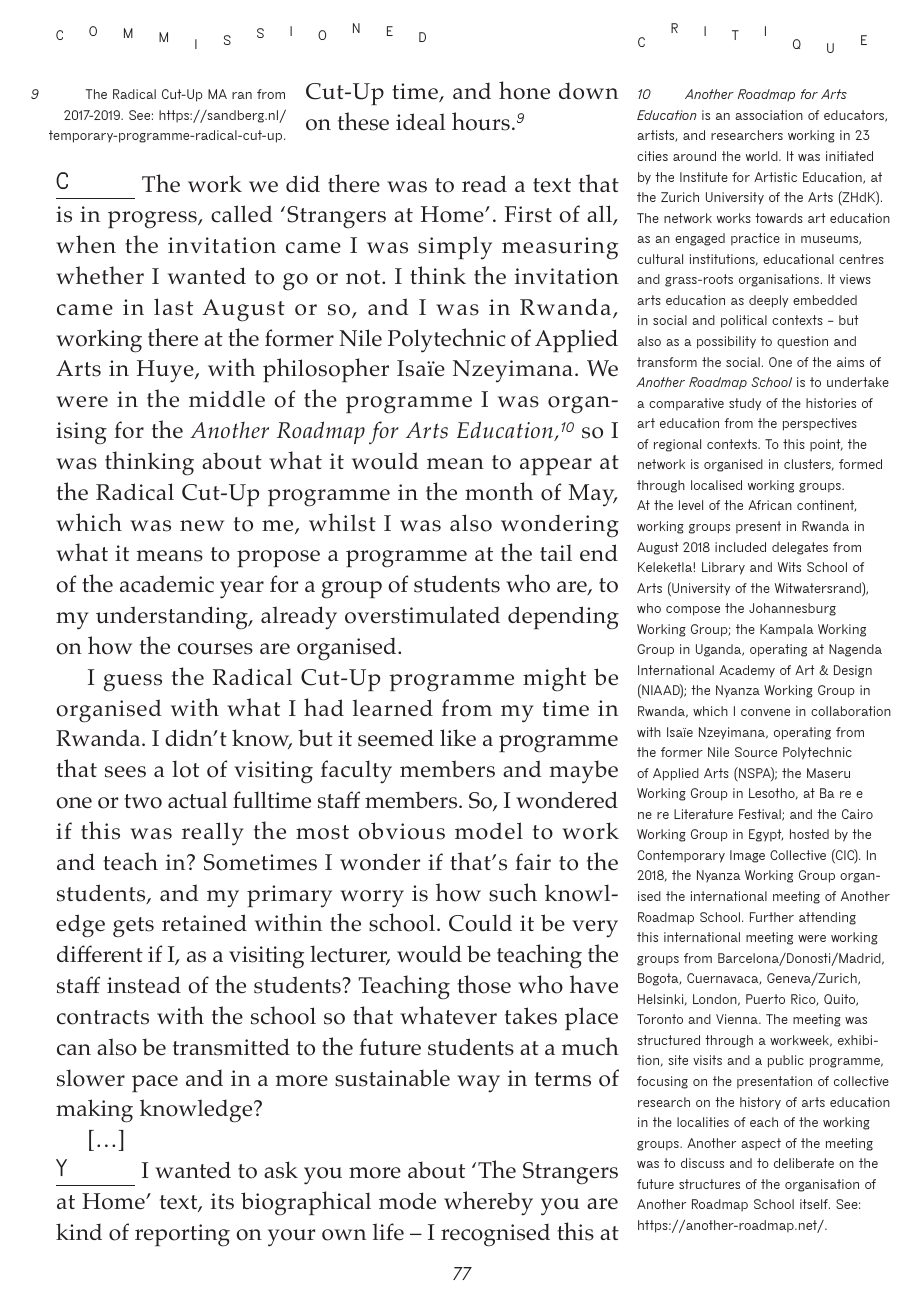 The width and height of the screenshot is (924, 1311). I want to click on world, so click(763, 156).
